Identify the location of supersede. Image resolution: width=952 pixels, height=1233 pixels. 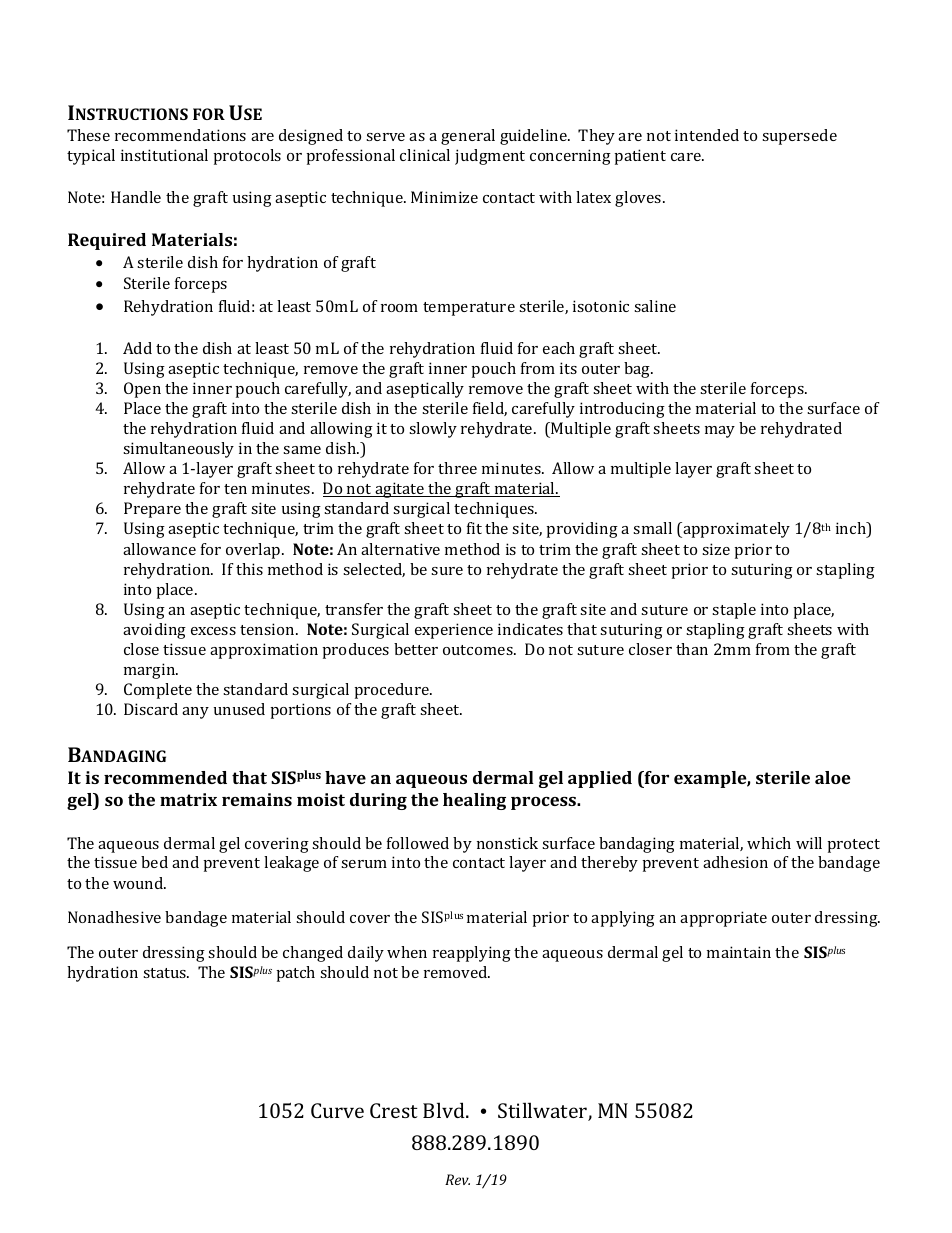
(799, 137).
